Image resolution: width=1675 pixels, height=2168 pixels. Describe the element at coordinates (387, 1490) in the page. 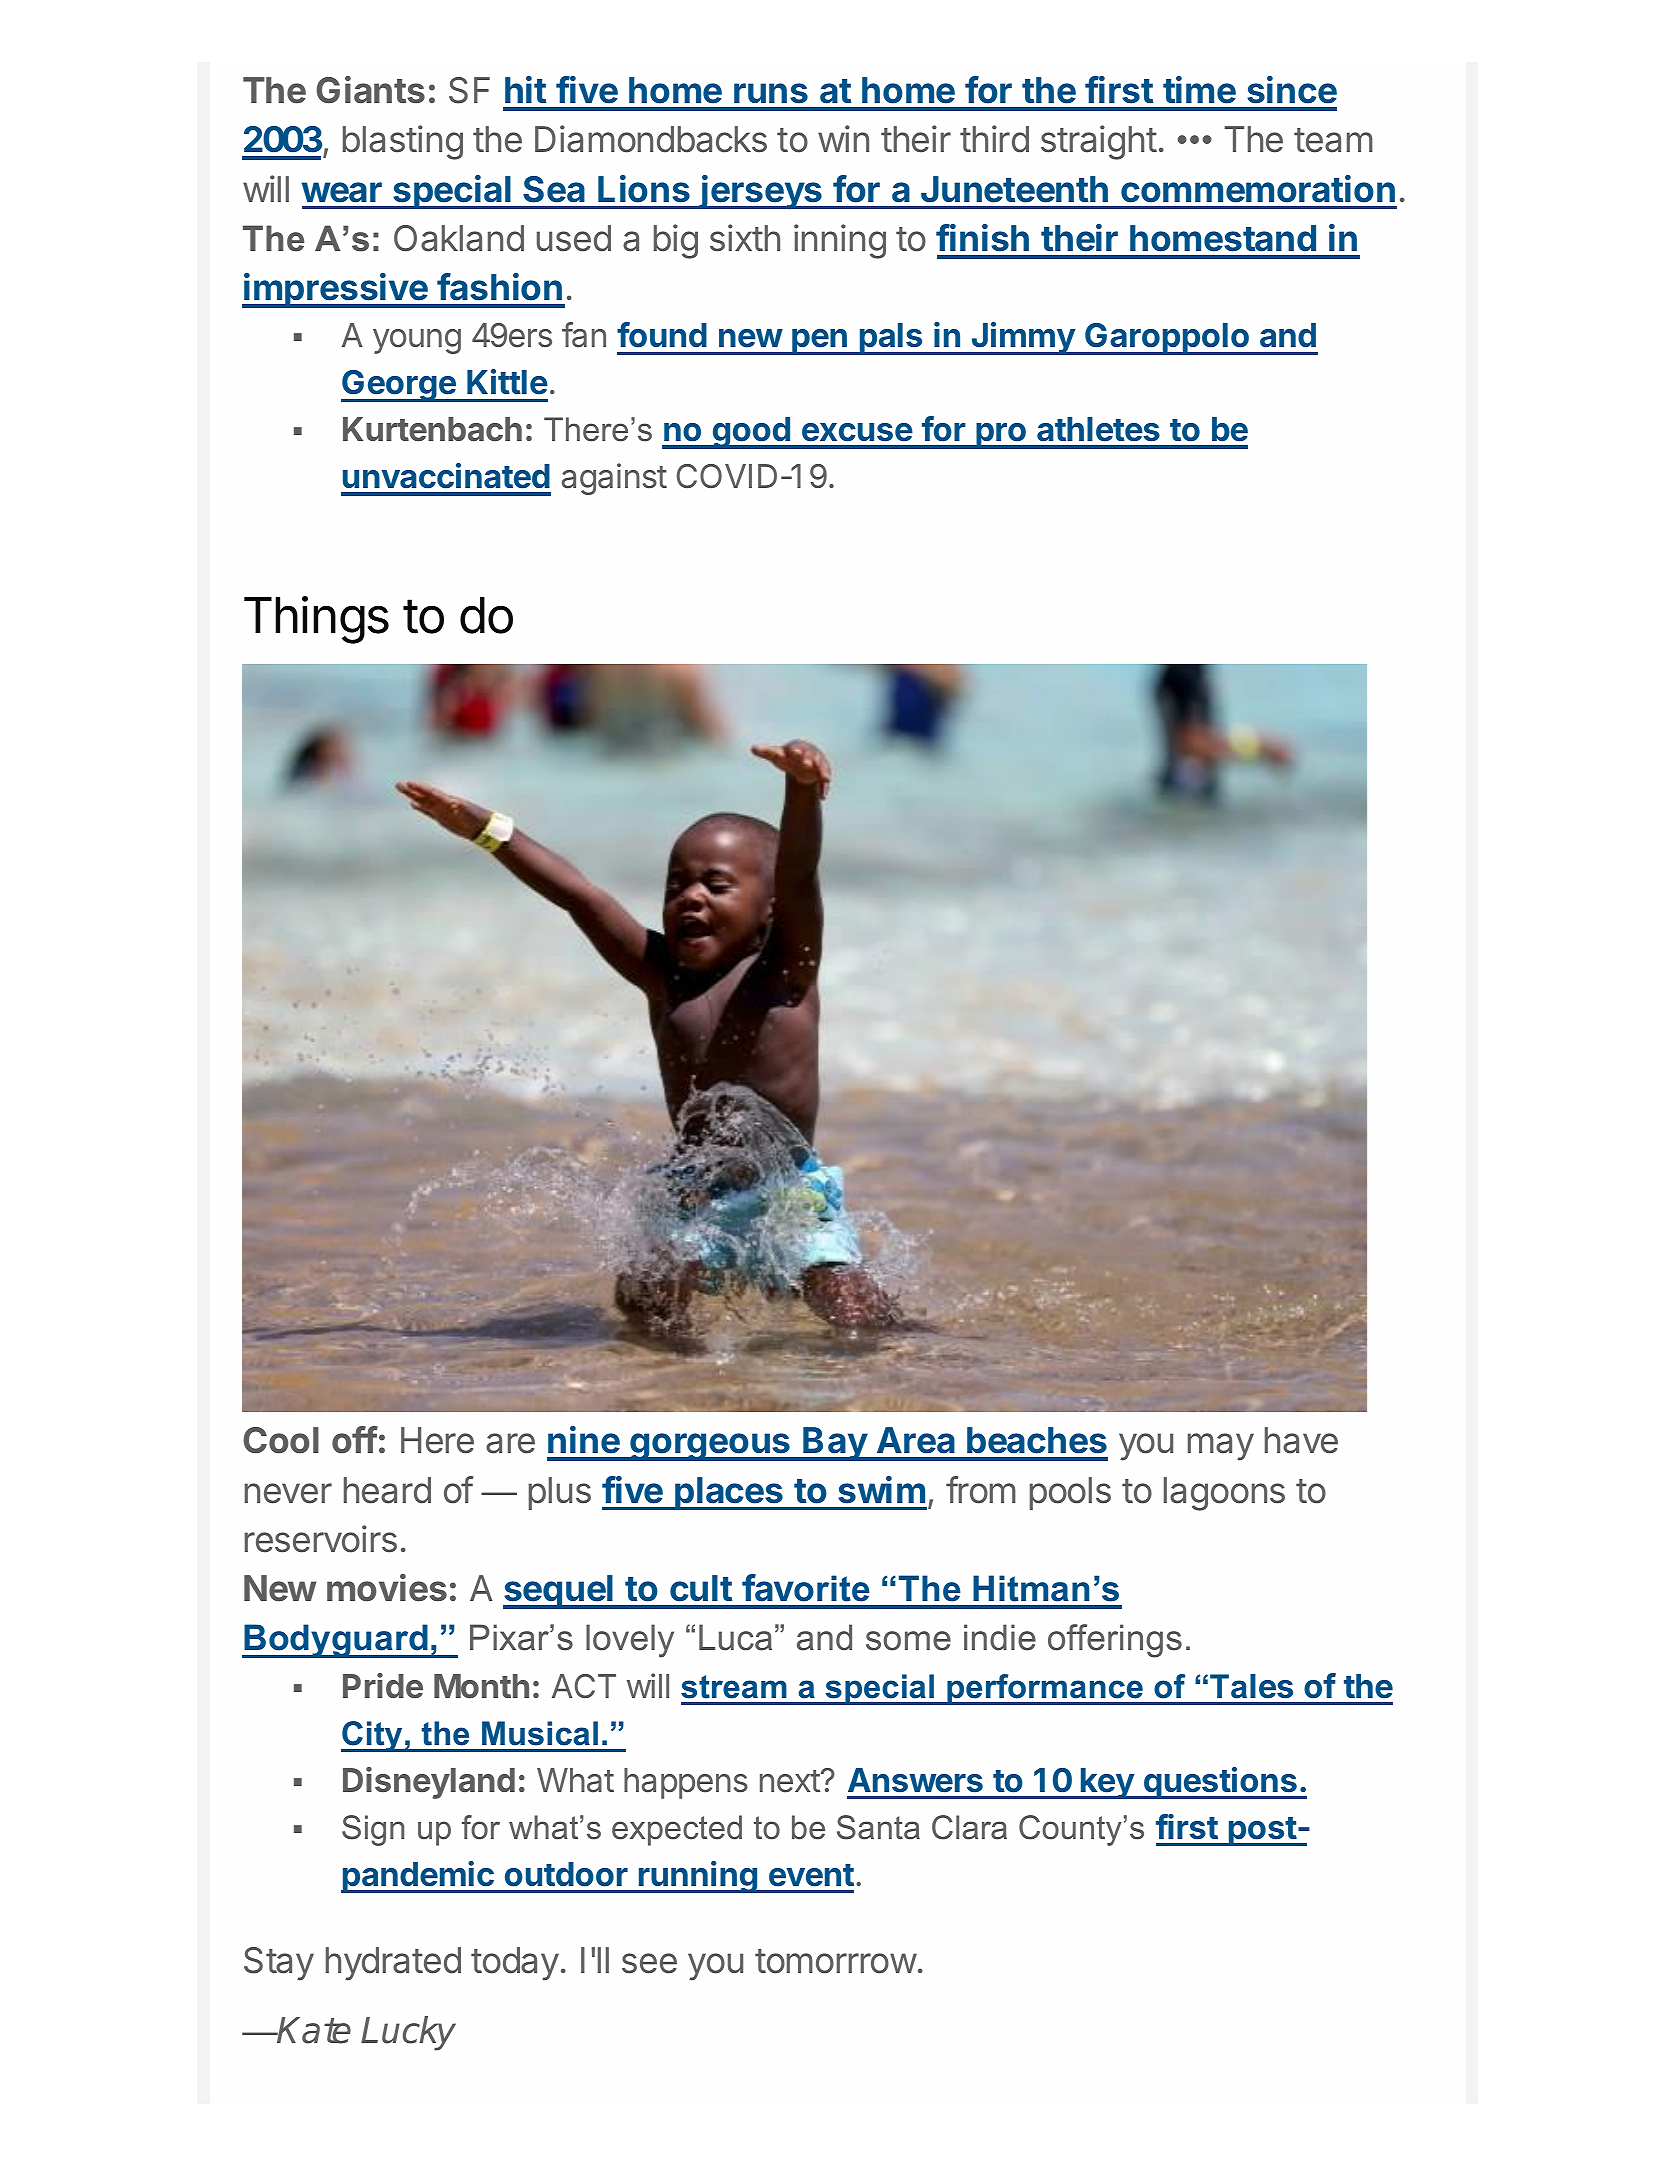

I see `heard` at that location.
